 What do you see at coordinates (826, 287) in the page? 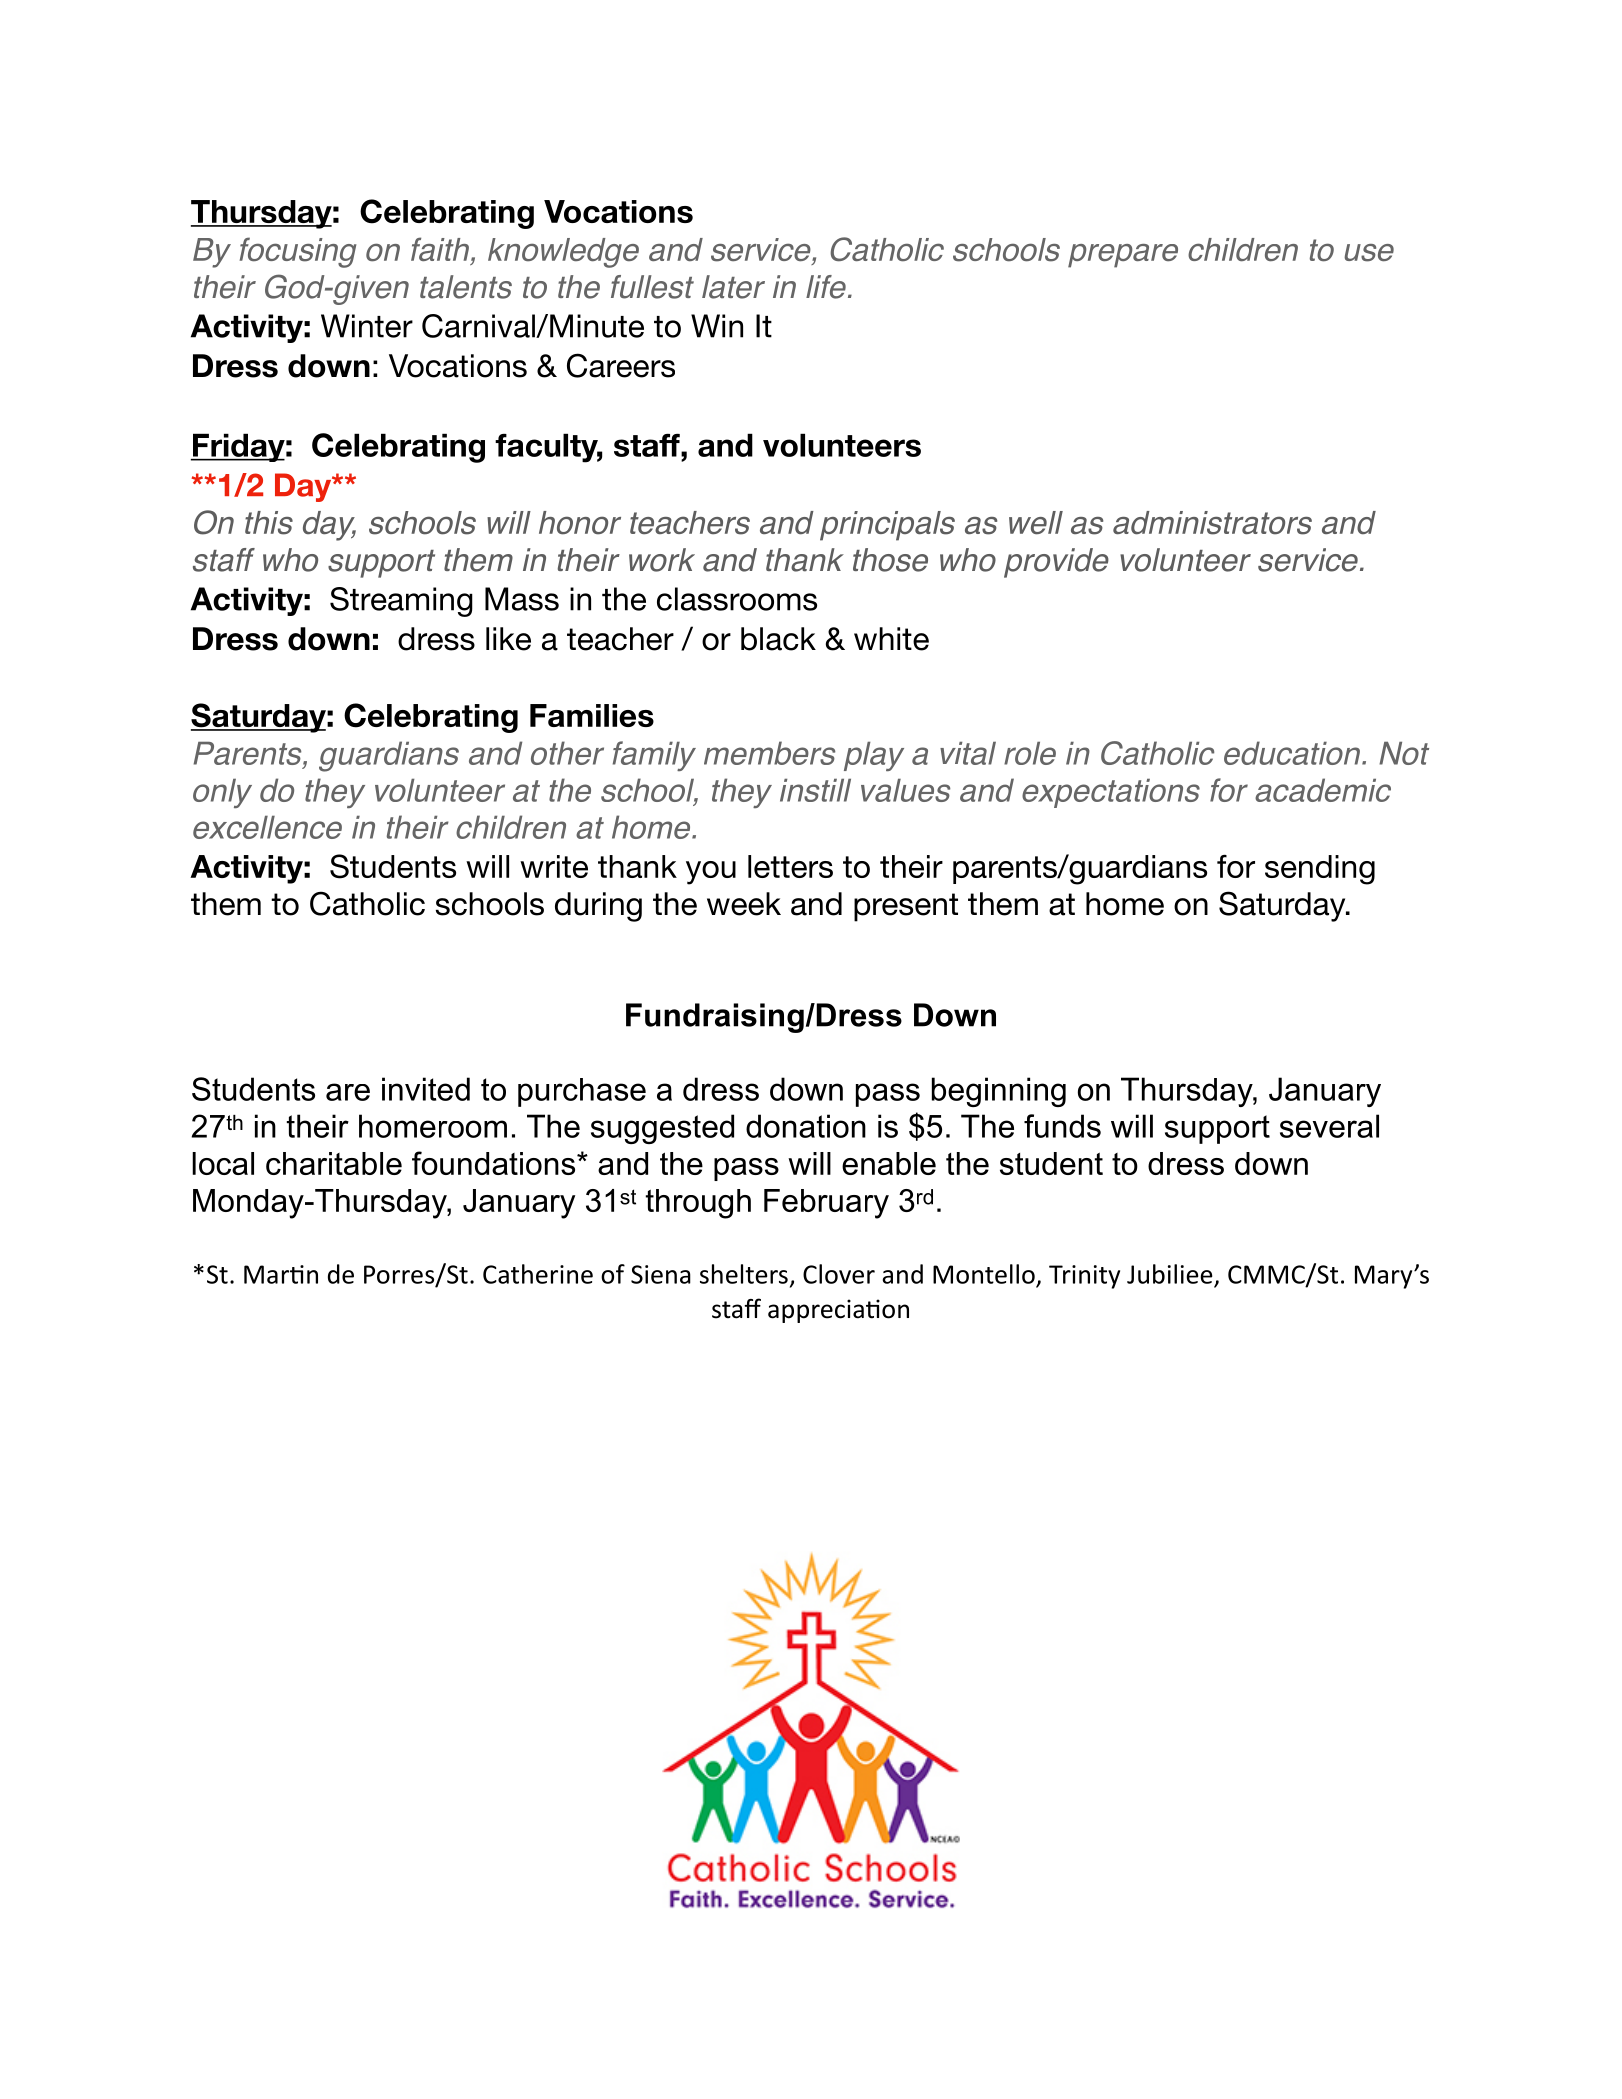
I see `life` at bounding box center [826, 287].
